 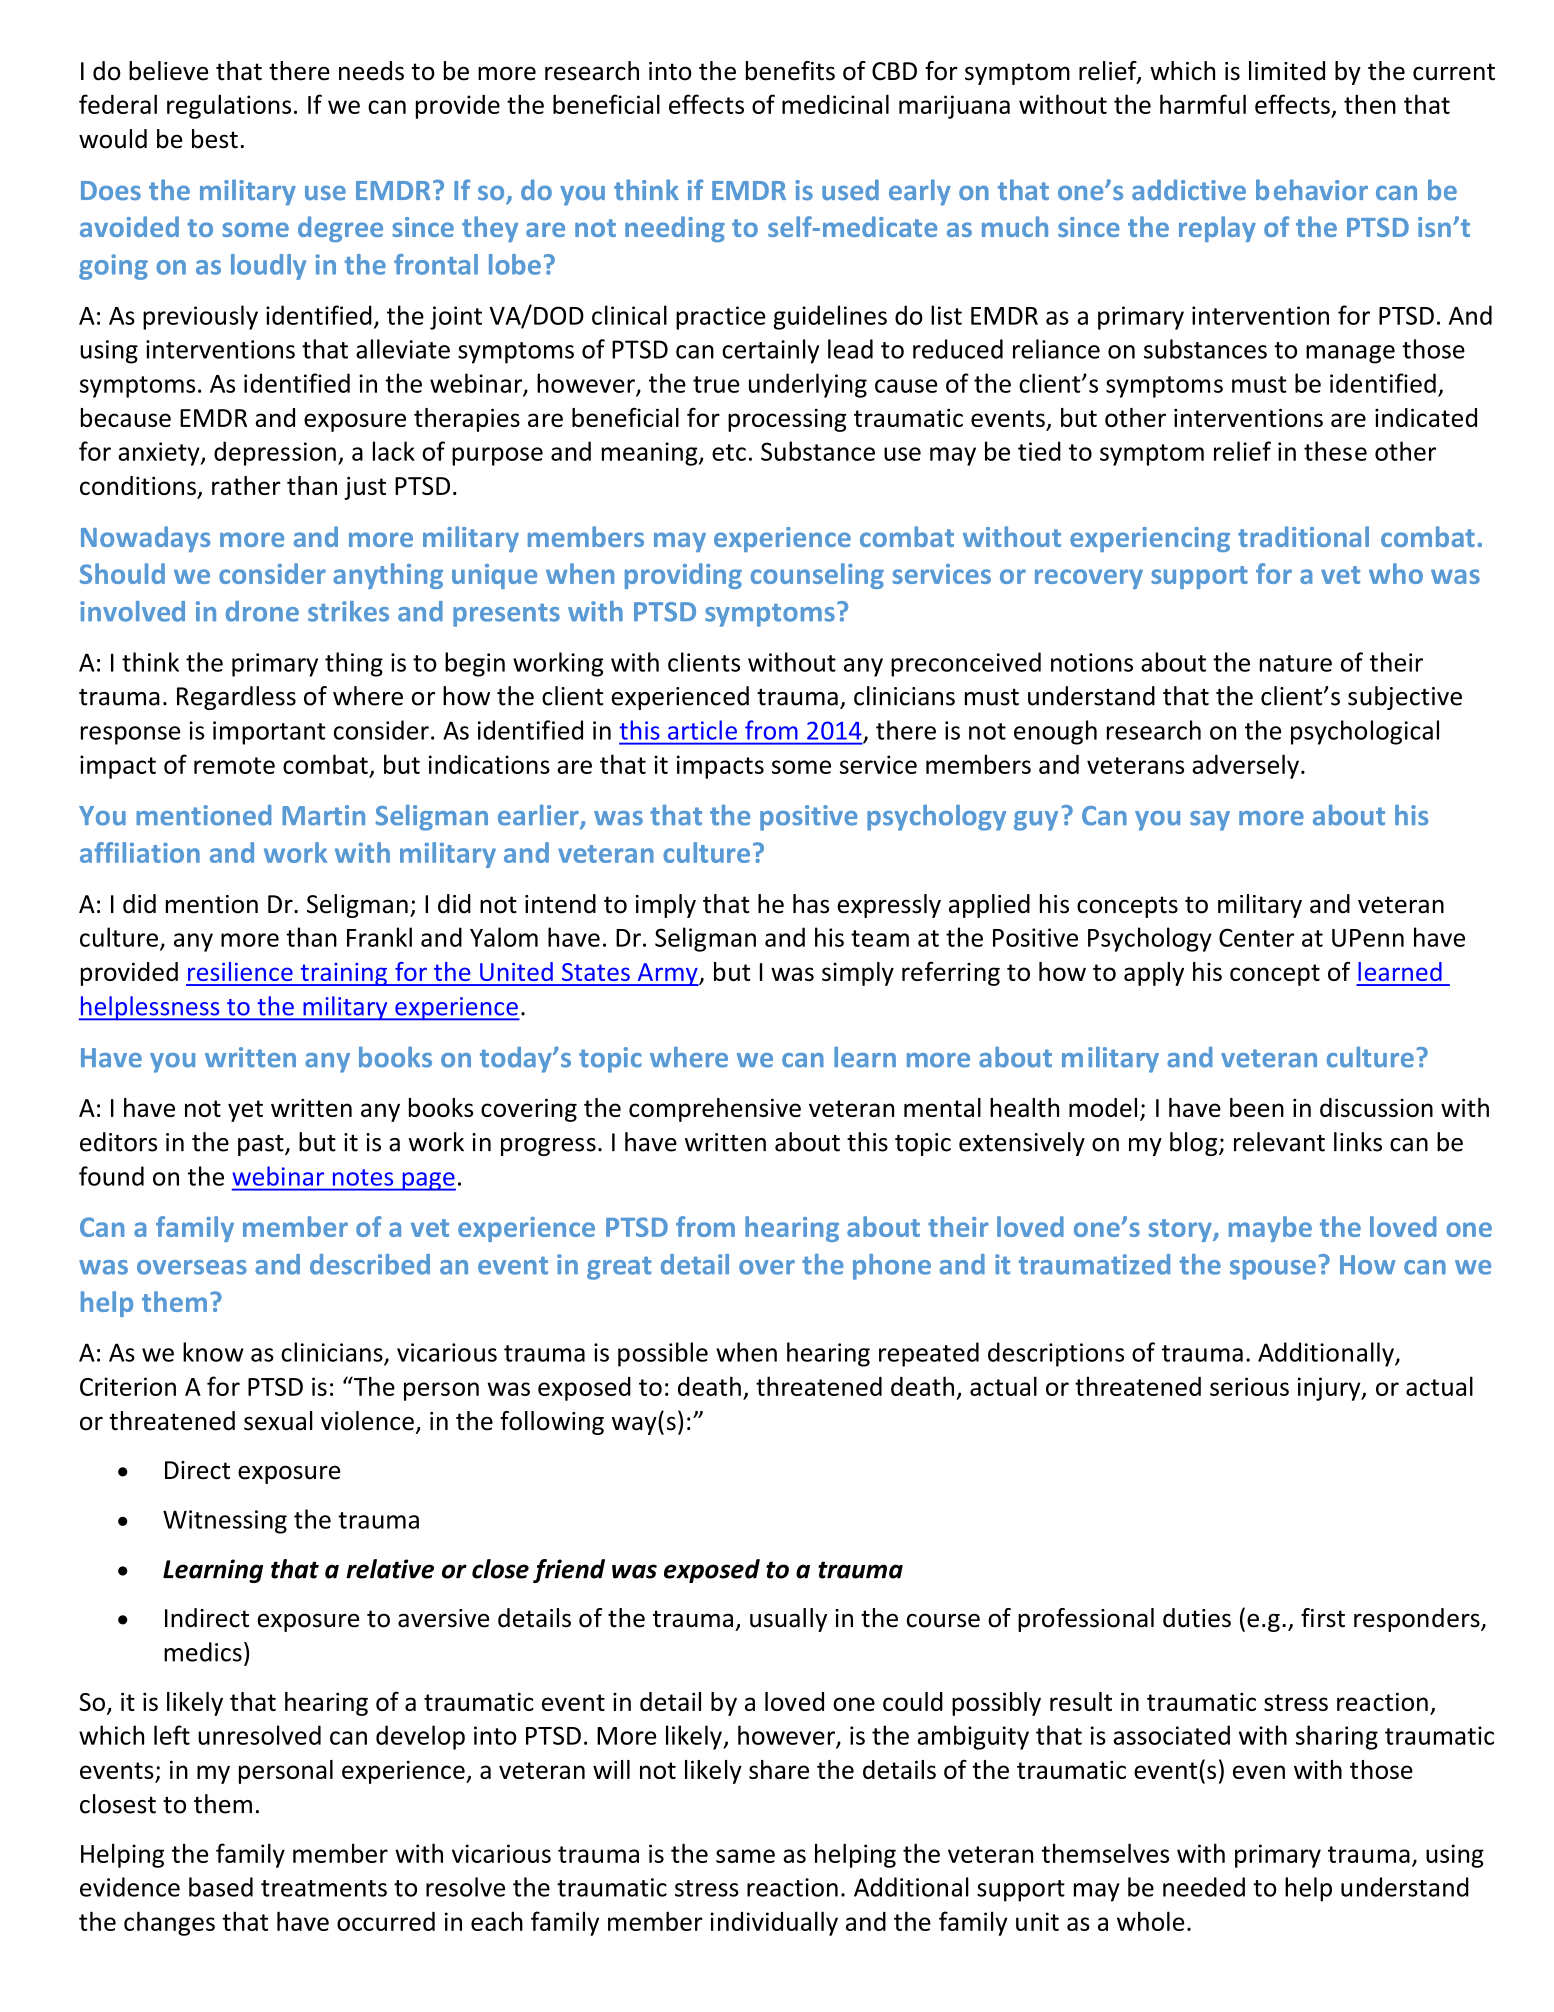 I want to click on Army, so click(x=667, y=974).
